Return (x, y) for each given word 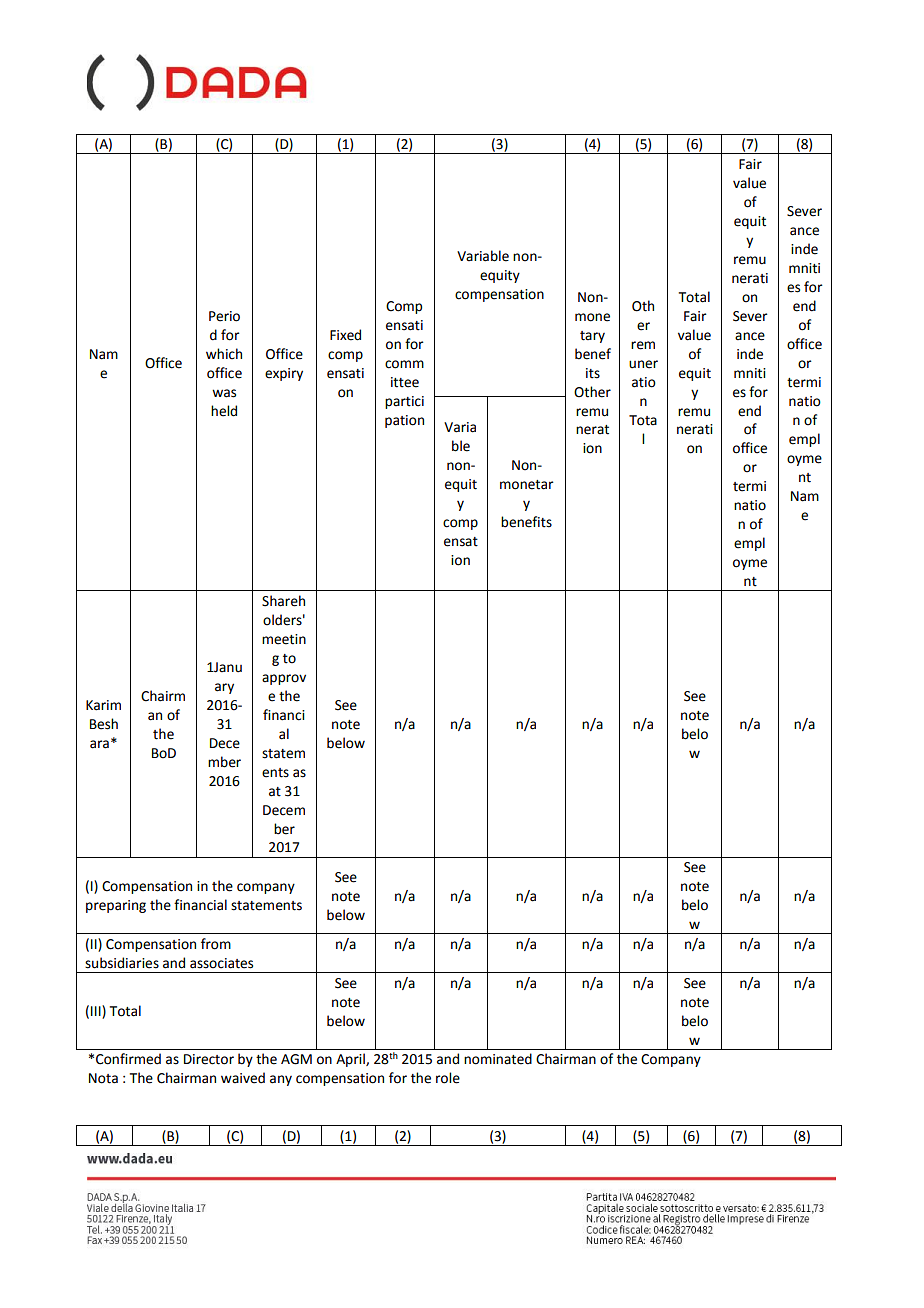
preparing (116, 906)
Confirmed (128, 1059)
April (351, 1060)
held (224, 411)
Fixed (345, 335)
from (216, 944)
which (224, 354)
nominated (498, 1059)
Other (592, 392)
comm (404, 364)
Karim (103, 705)
